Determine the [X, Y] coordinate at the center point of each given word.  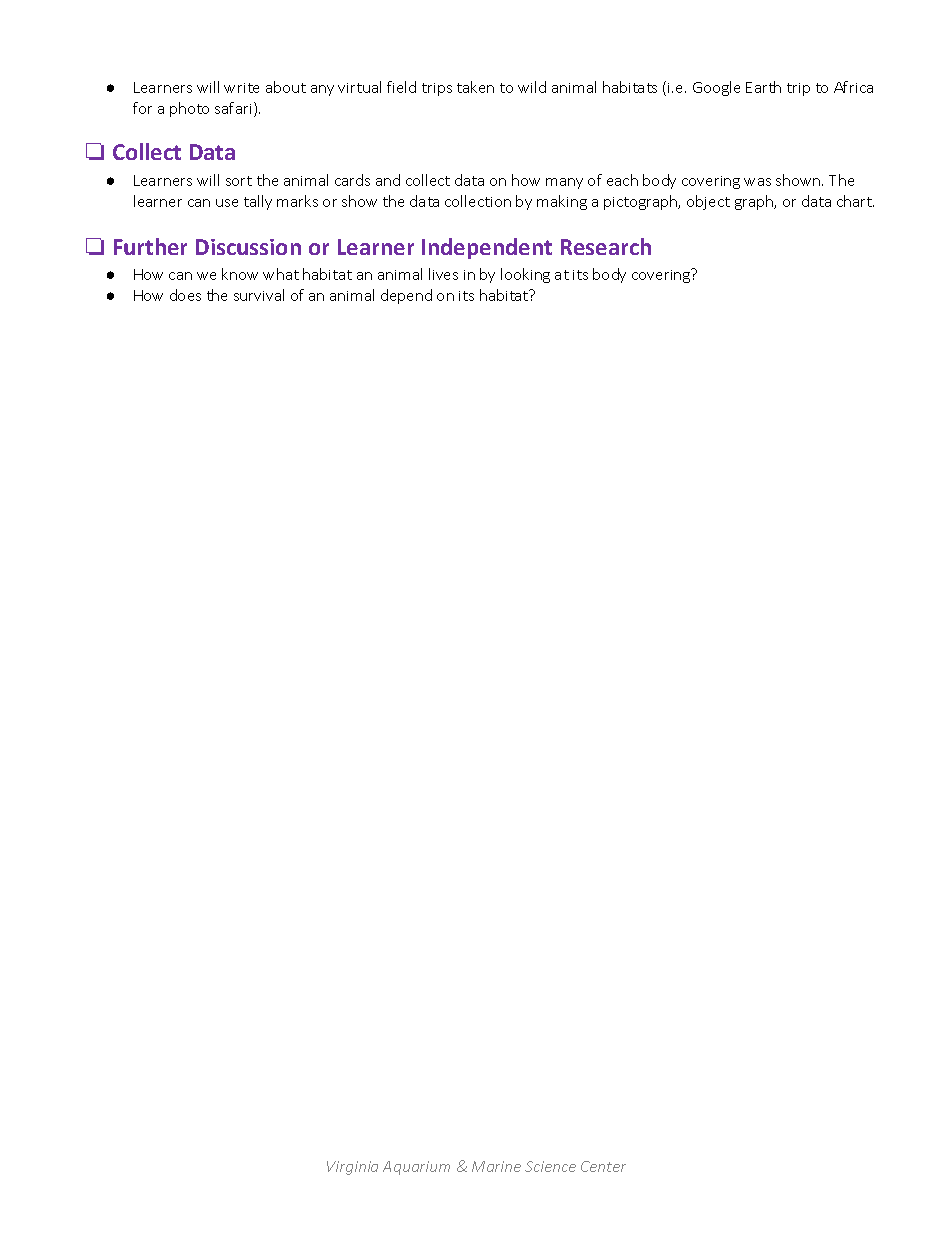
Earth [763, 87]
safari [235, 109]
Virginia [352, 1168]
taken [475, 87]
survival [259, 295]
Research [606, 246]
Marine [496, 1166]
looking [525, 275]
